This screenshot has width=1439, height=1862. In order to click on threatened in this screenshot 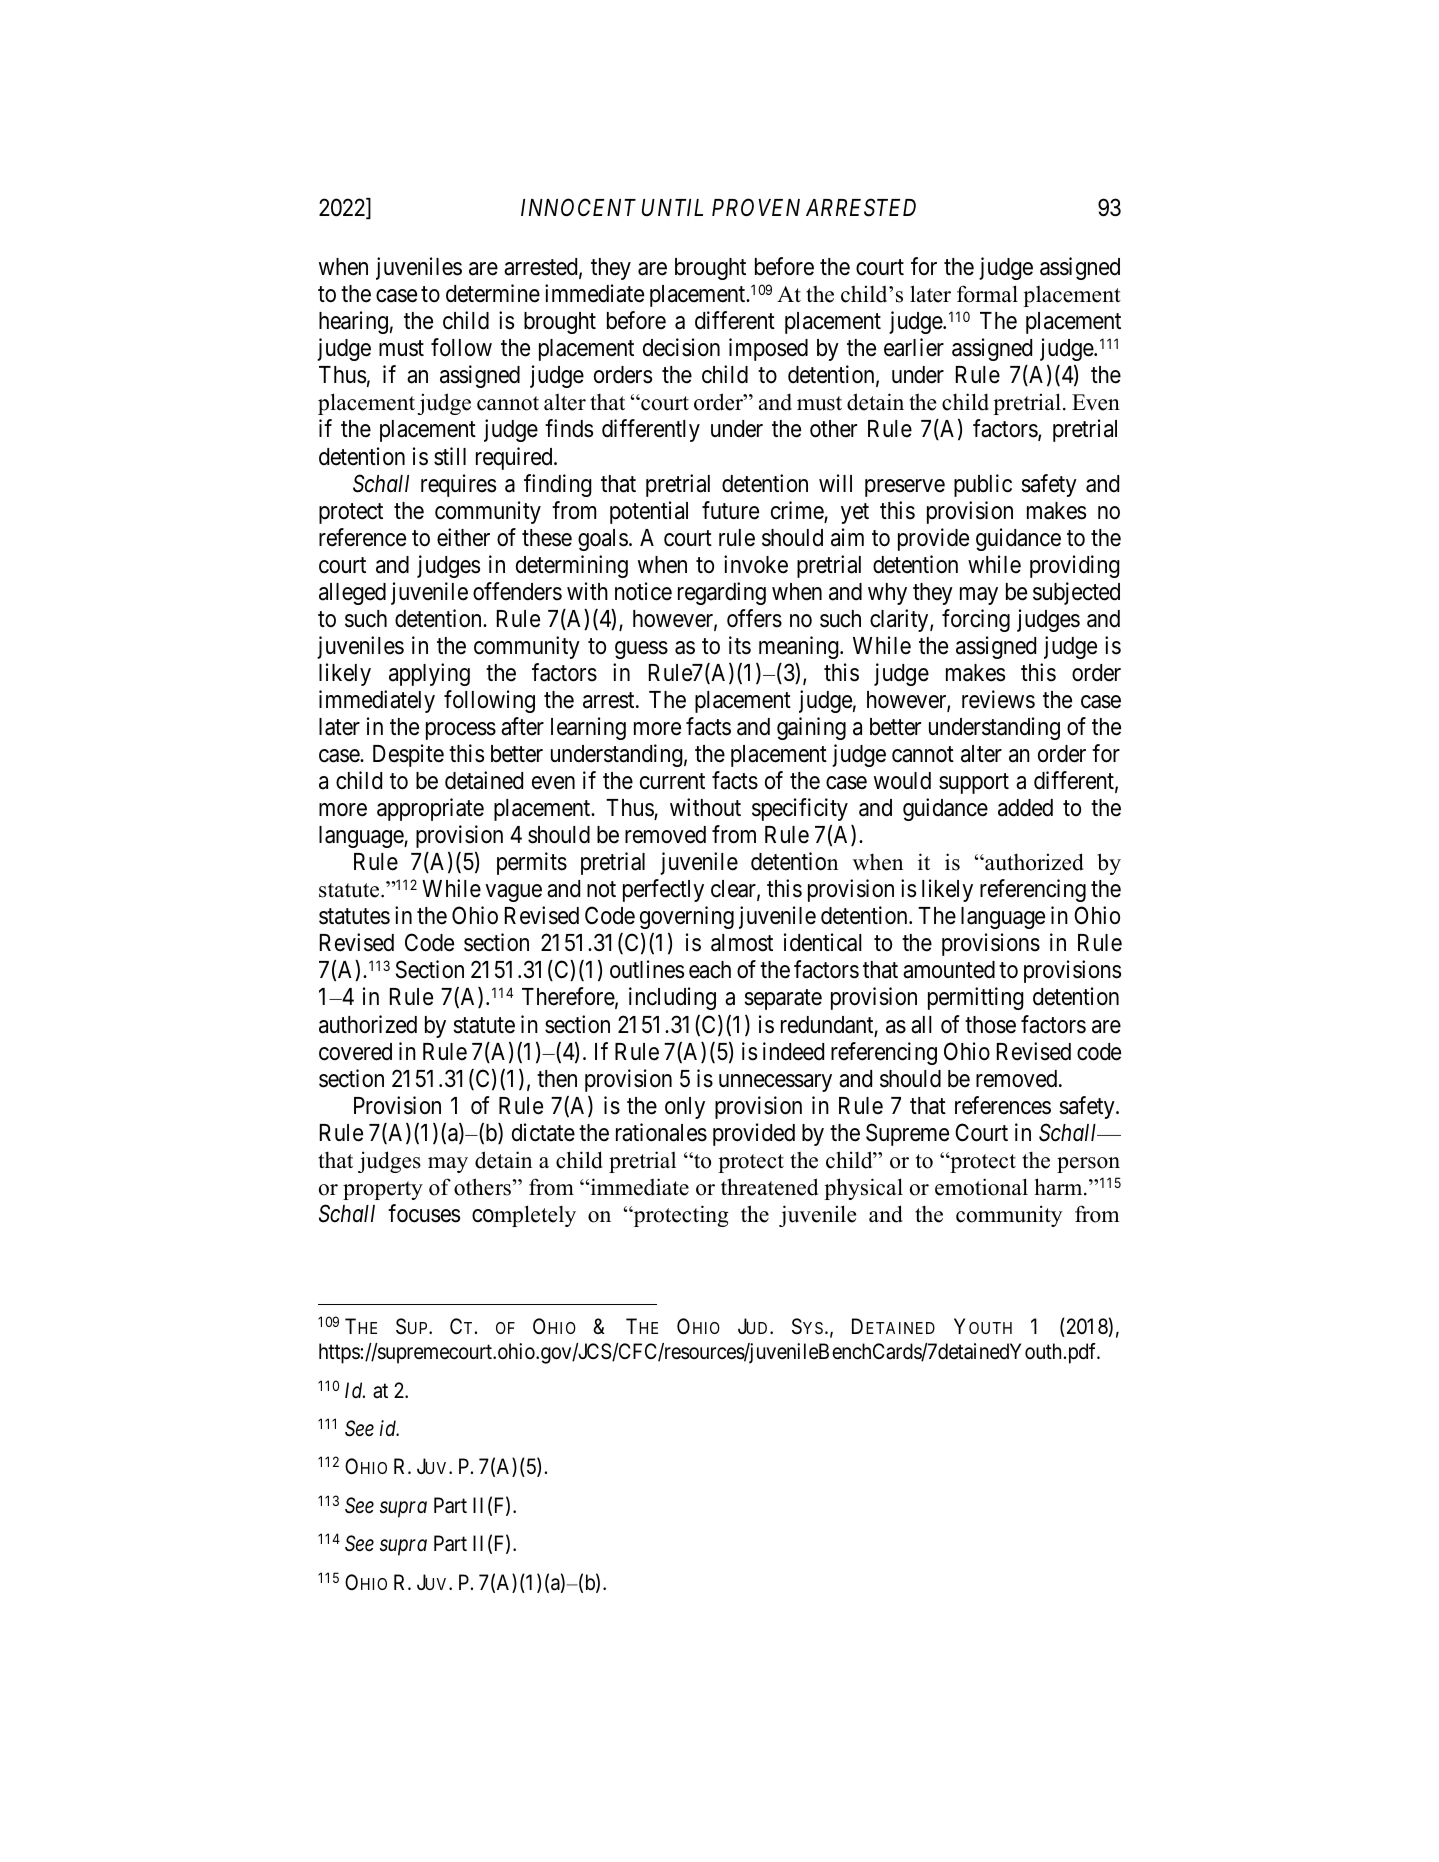, I will do `click(769, 1187)`.
